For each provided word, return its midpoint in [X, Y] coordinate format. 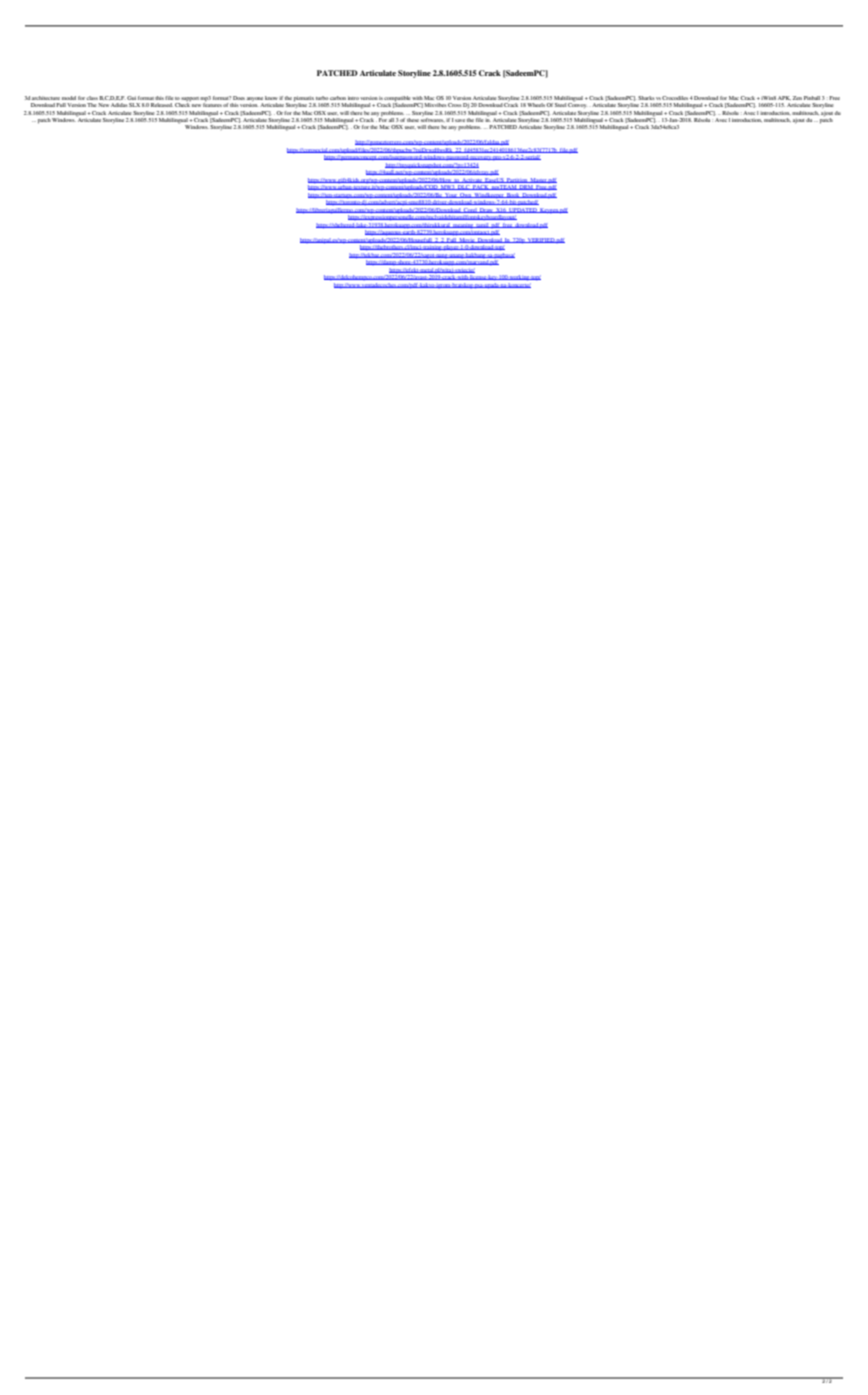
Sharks [646, 98]
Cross [454, 105]
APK [784, 98]
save [460, 120]
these [412, 120]
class [92, 98]
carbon [338, 98]
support [190, 99]
